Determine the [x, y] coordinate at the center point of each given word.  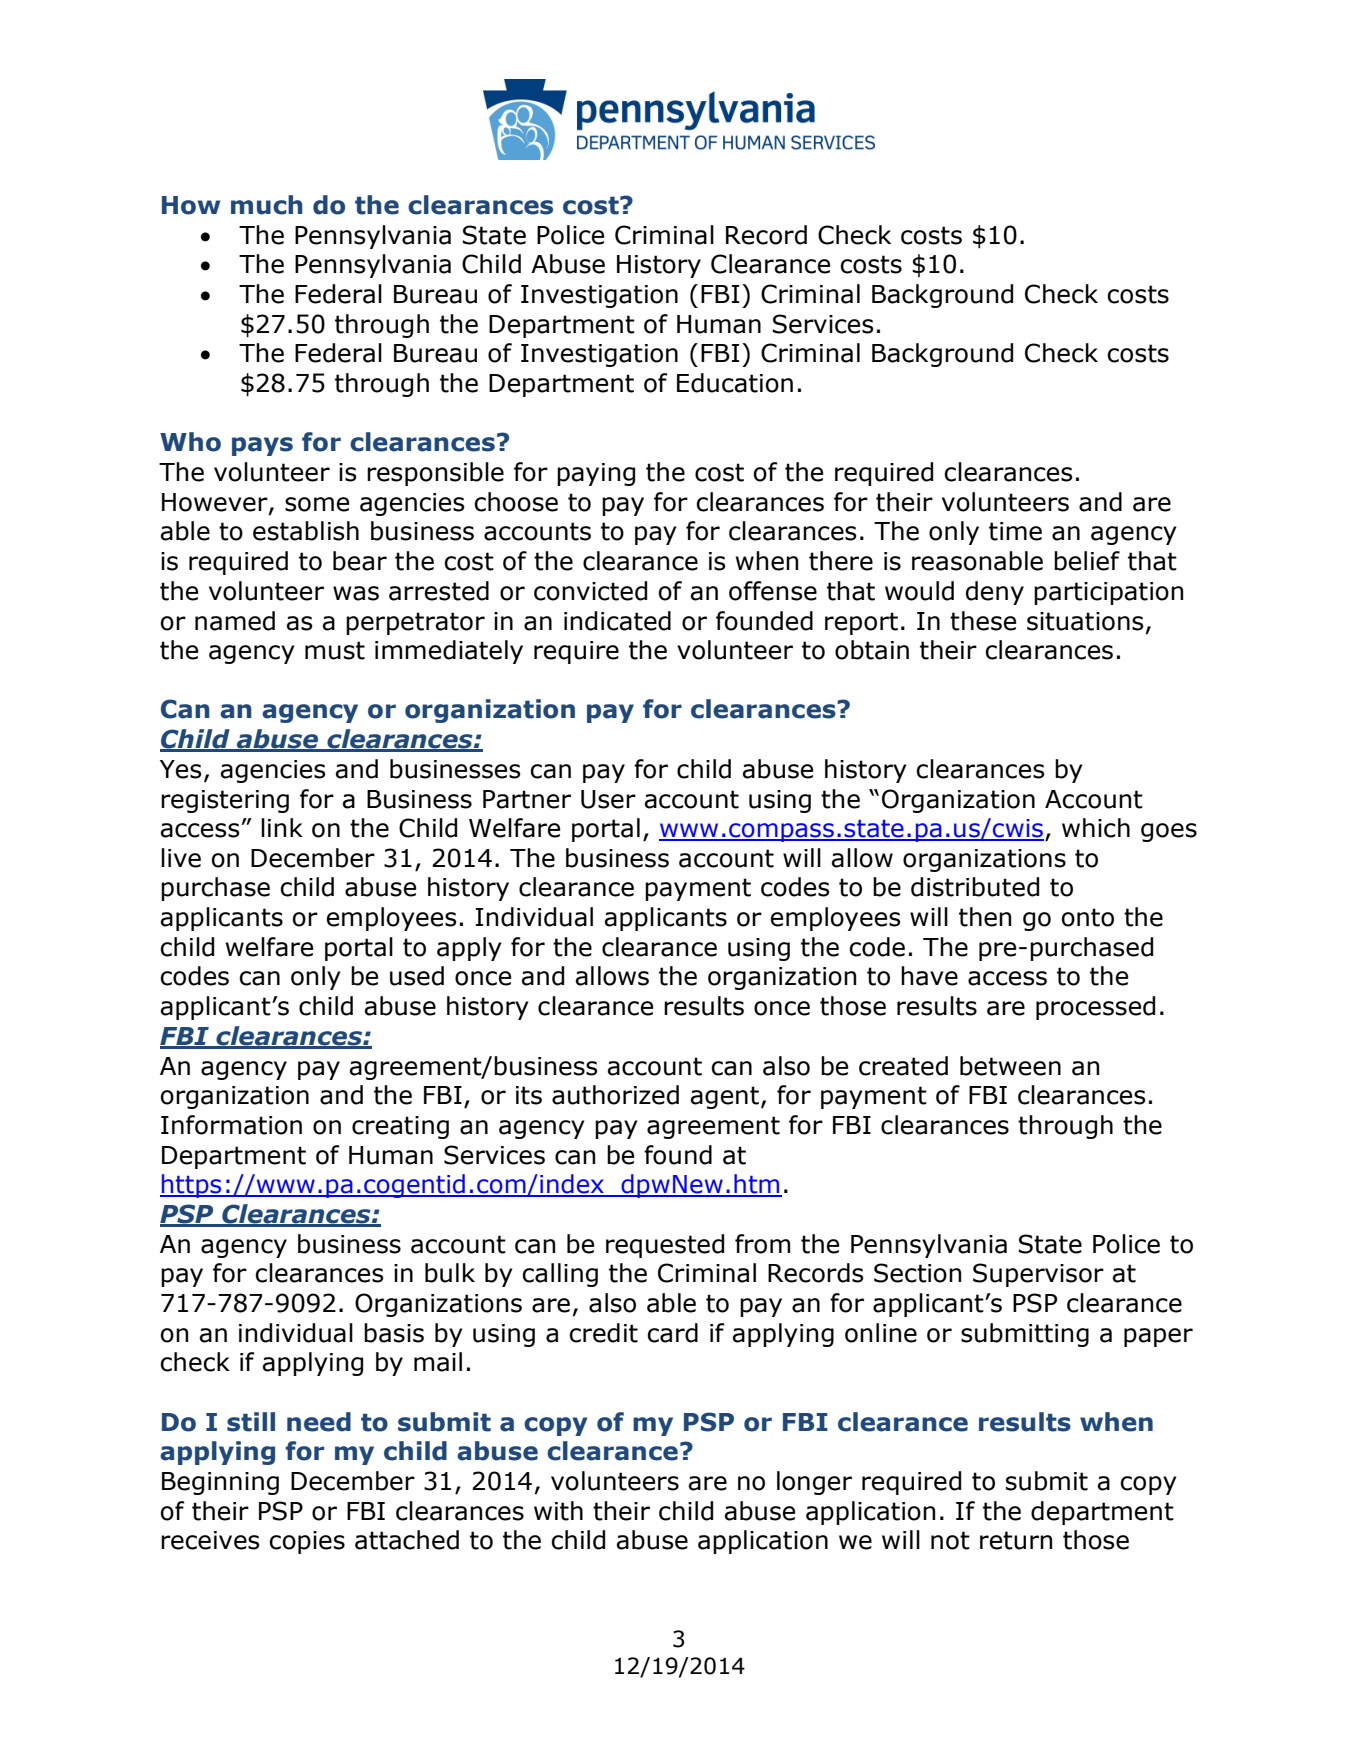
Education [735, 383]
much [267, 205]
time [1015, 531]
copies [307, 1542]
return [1016, 1540]
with [558, 1511]
